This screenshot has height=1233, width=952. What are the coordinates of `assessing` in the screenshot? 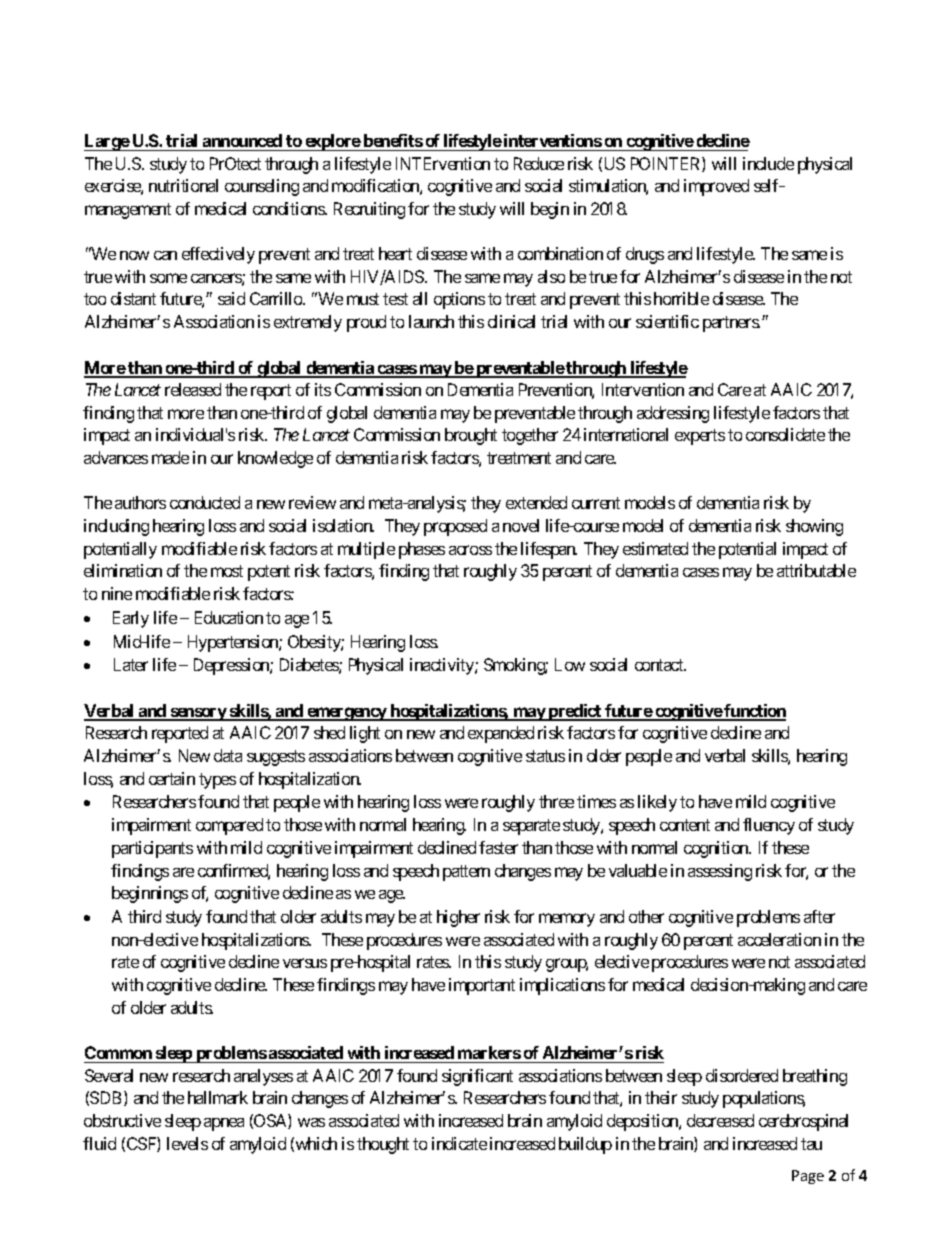 It's located at (720, 872).
